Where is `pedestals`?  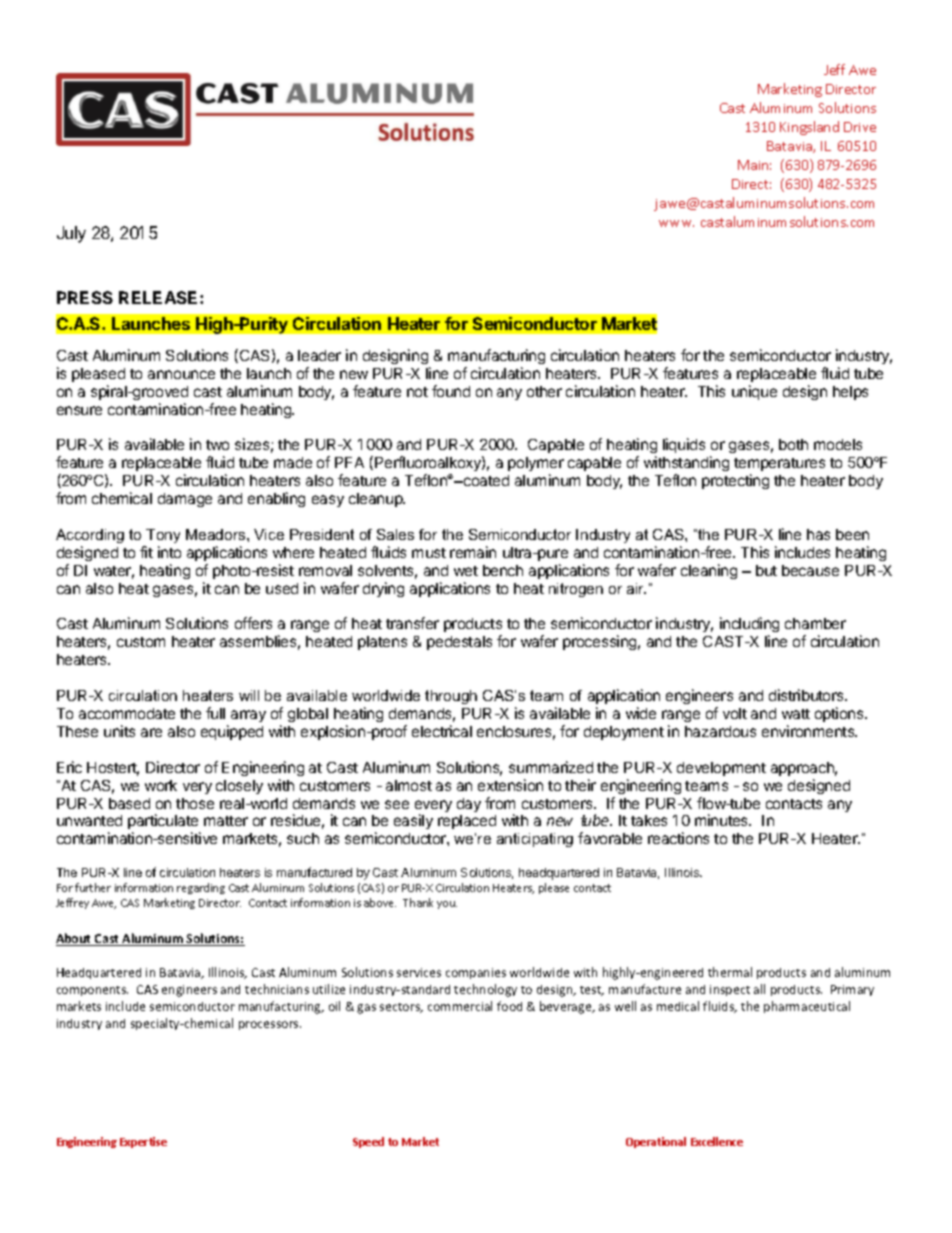 pedestals is located at coordinates (459, 643).
